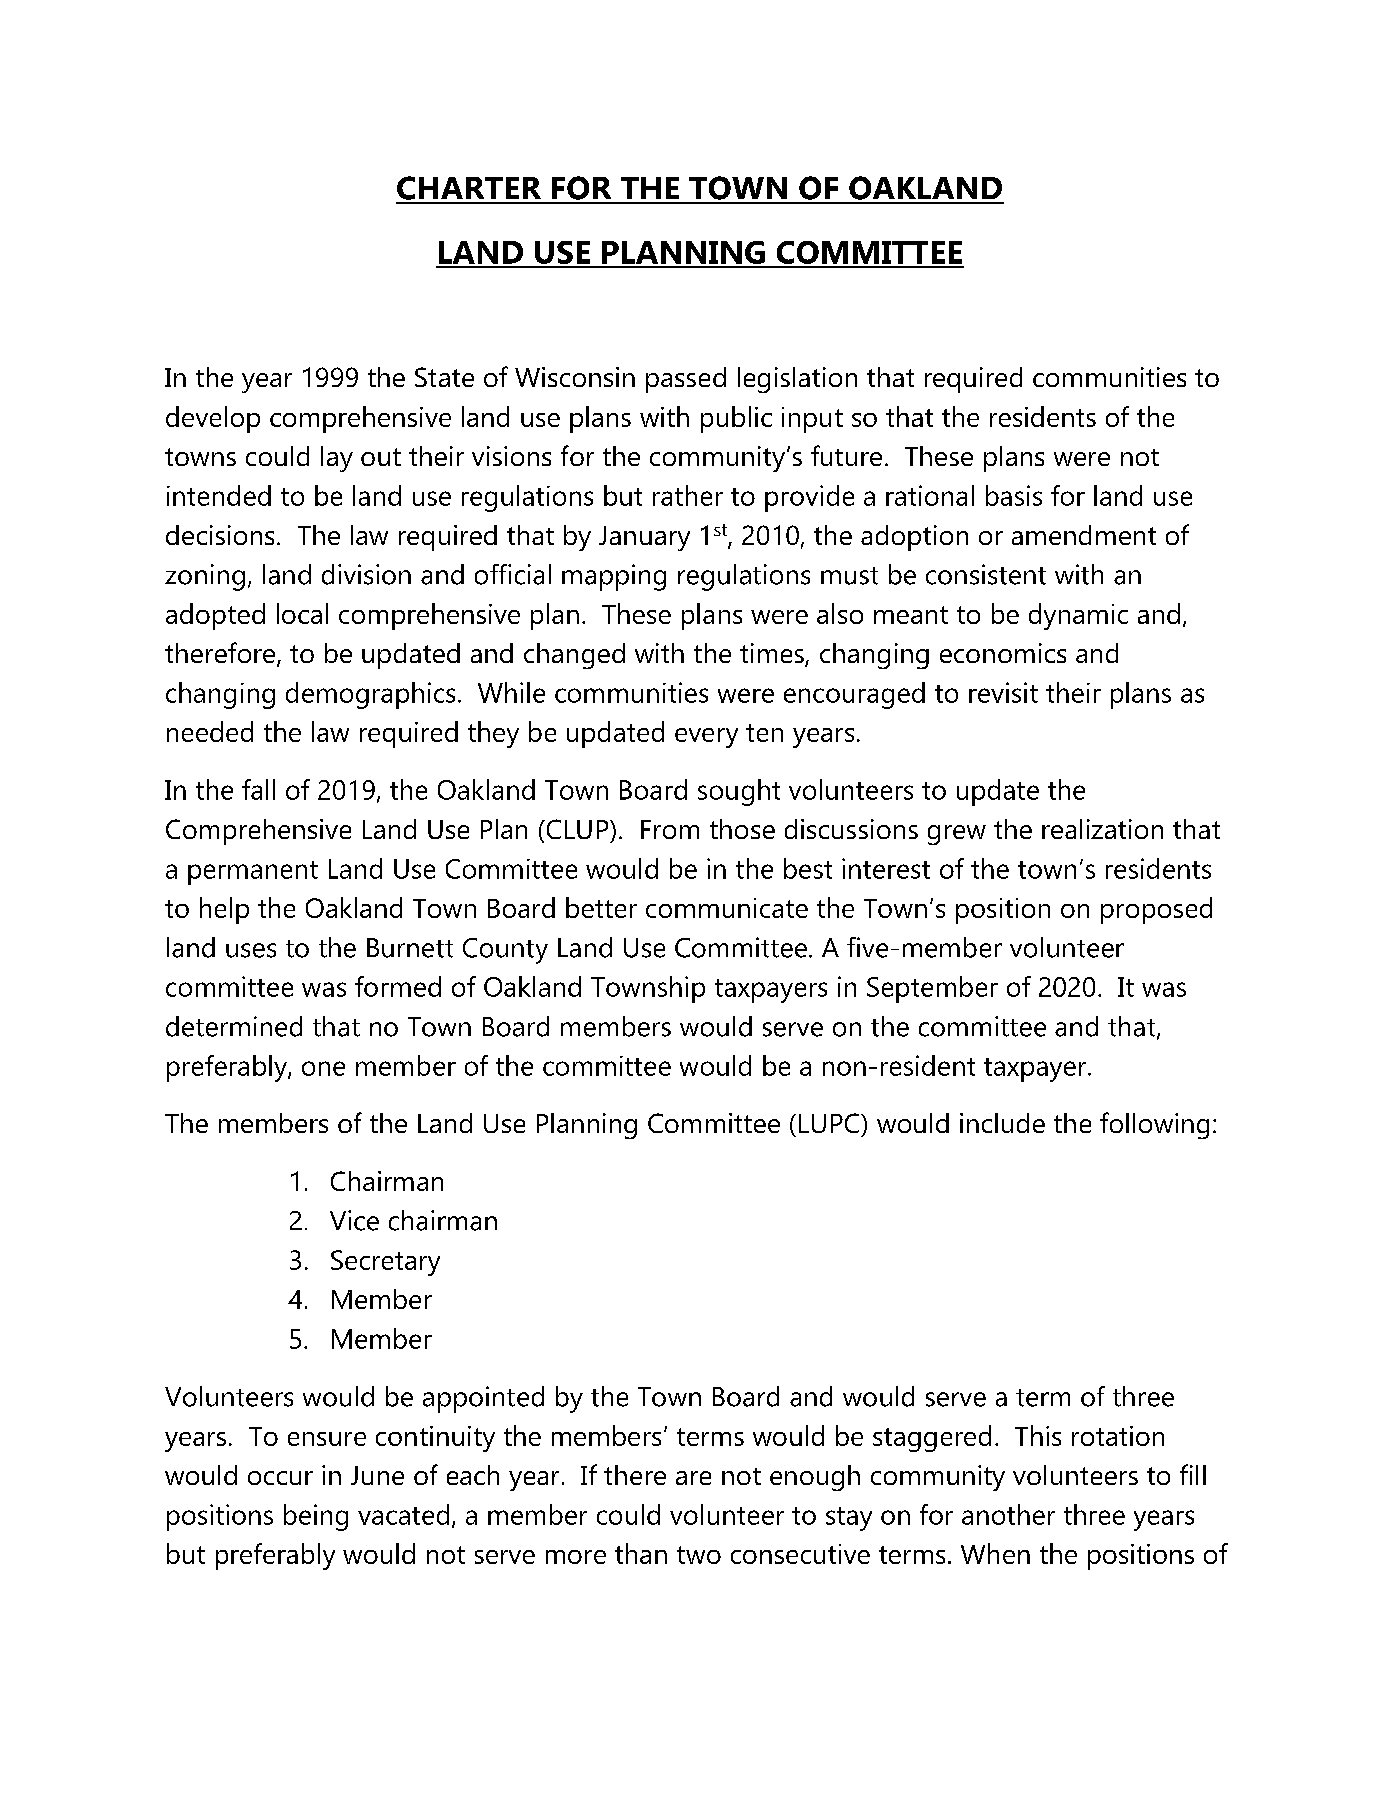 The height and width of the page is (1812, 1400). I want to click on two, so click(699, 1555).
